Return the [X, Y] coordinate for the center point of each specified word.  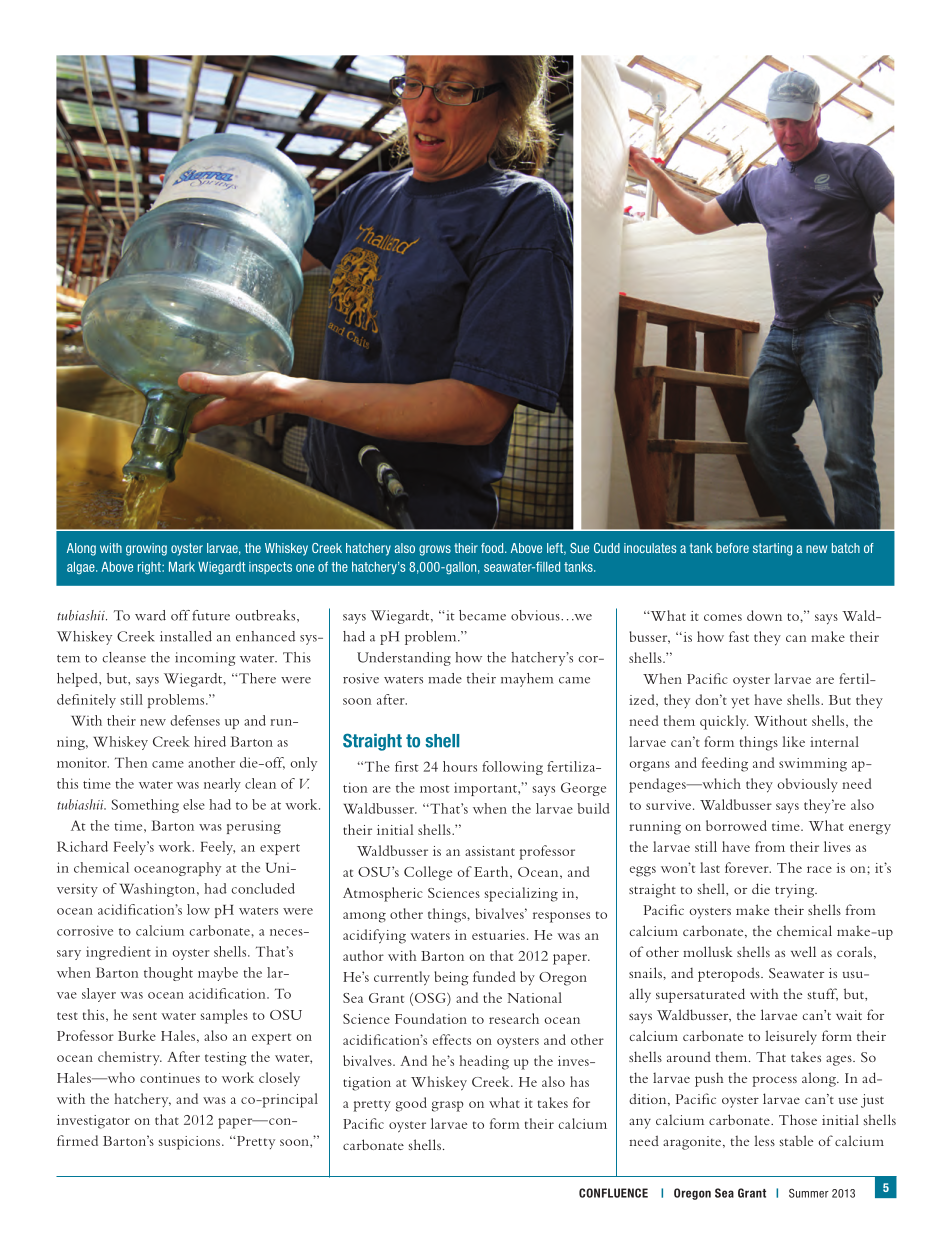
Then [131, 762]
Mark [182, 567]
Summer [809, 1193]
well [803, 951]
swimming [813, 765]
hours [460, 766]
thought [168, 974]
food [493, 548]
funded [494, 976]
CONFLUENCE [613, 1193]
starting [772, 549]
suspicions [189, 1143]
